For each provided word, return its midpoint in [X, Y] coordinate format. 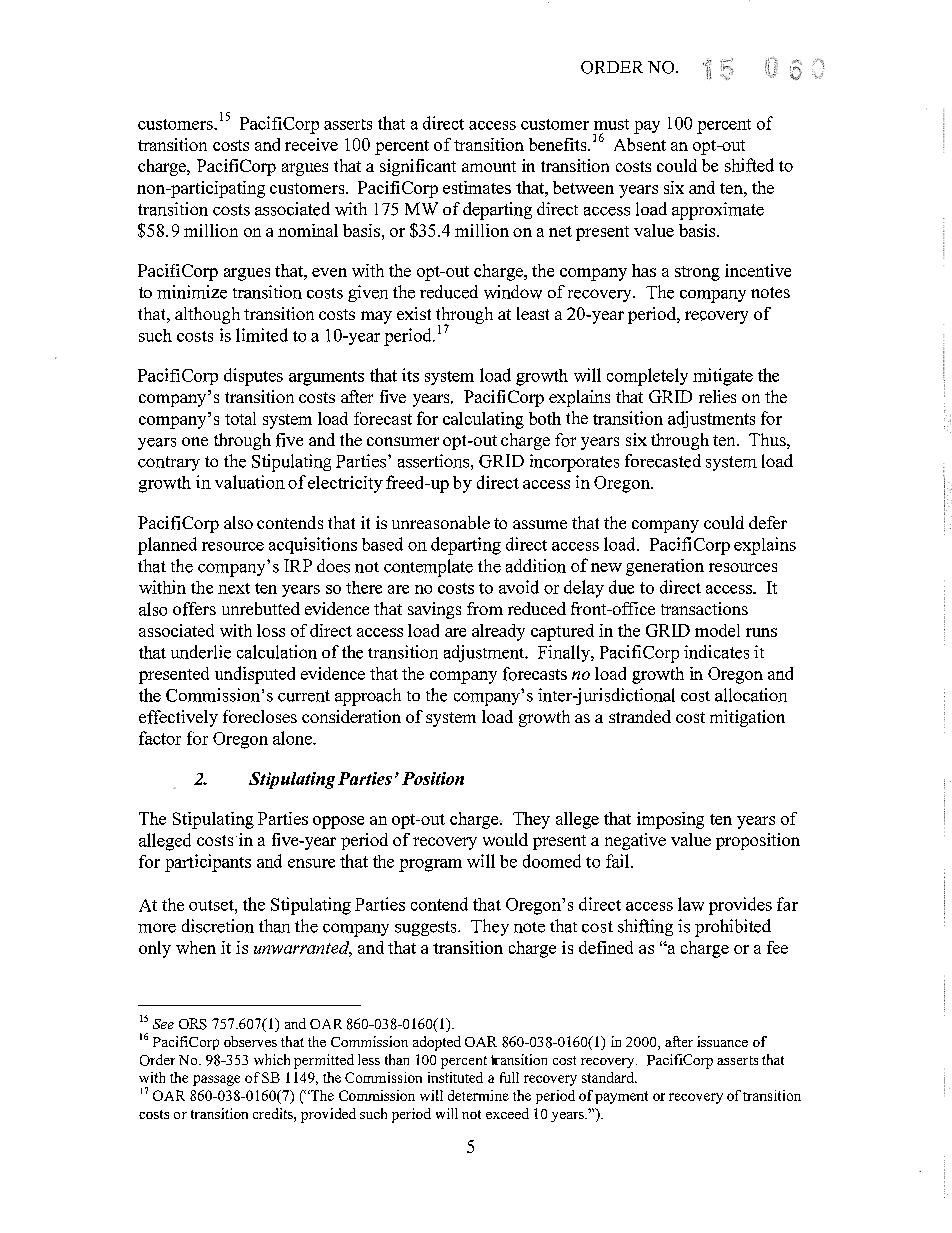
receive [311, 144]
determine [478, 1095]
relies [717, 396]
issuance [722, 1041]
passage [216, 1080]
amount [489, 166]
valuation [250, 482]
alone [293, 738]
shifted [749, 165]
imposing [670, 820]
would [505, 839]
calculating [483, 420]
